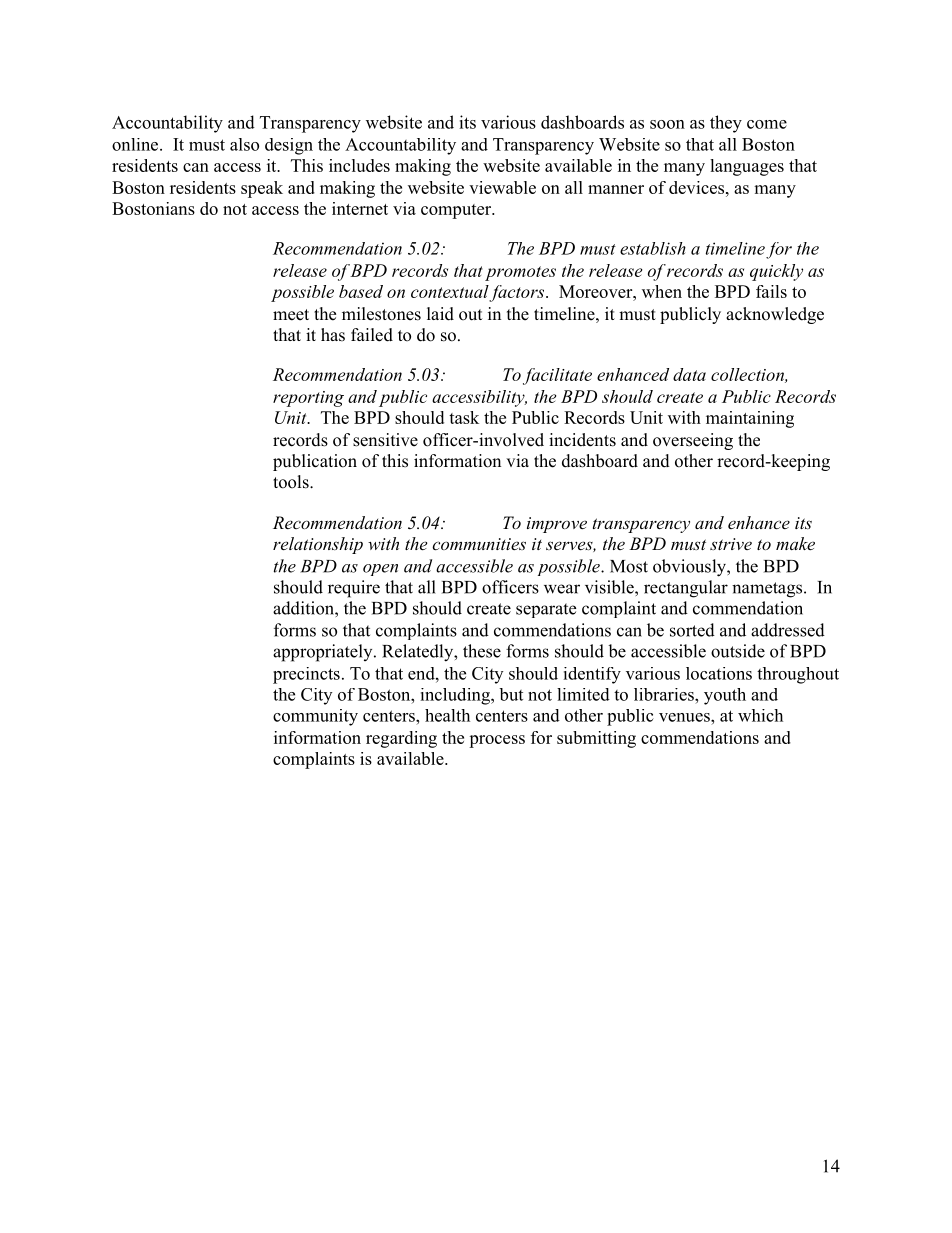  Describe the element at coordinates (318, 545) in the page. I see `relationship` at that location.
